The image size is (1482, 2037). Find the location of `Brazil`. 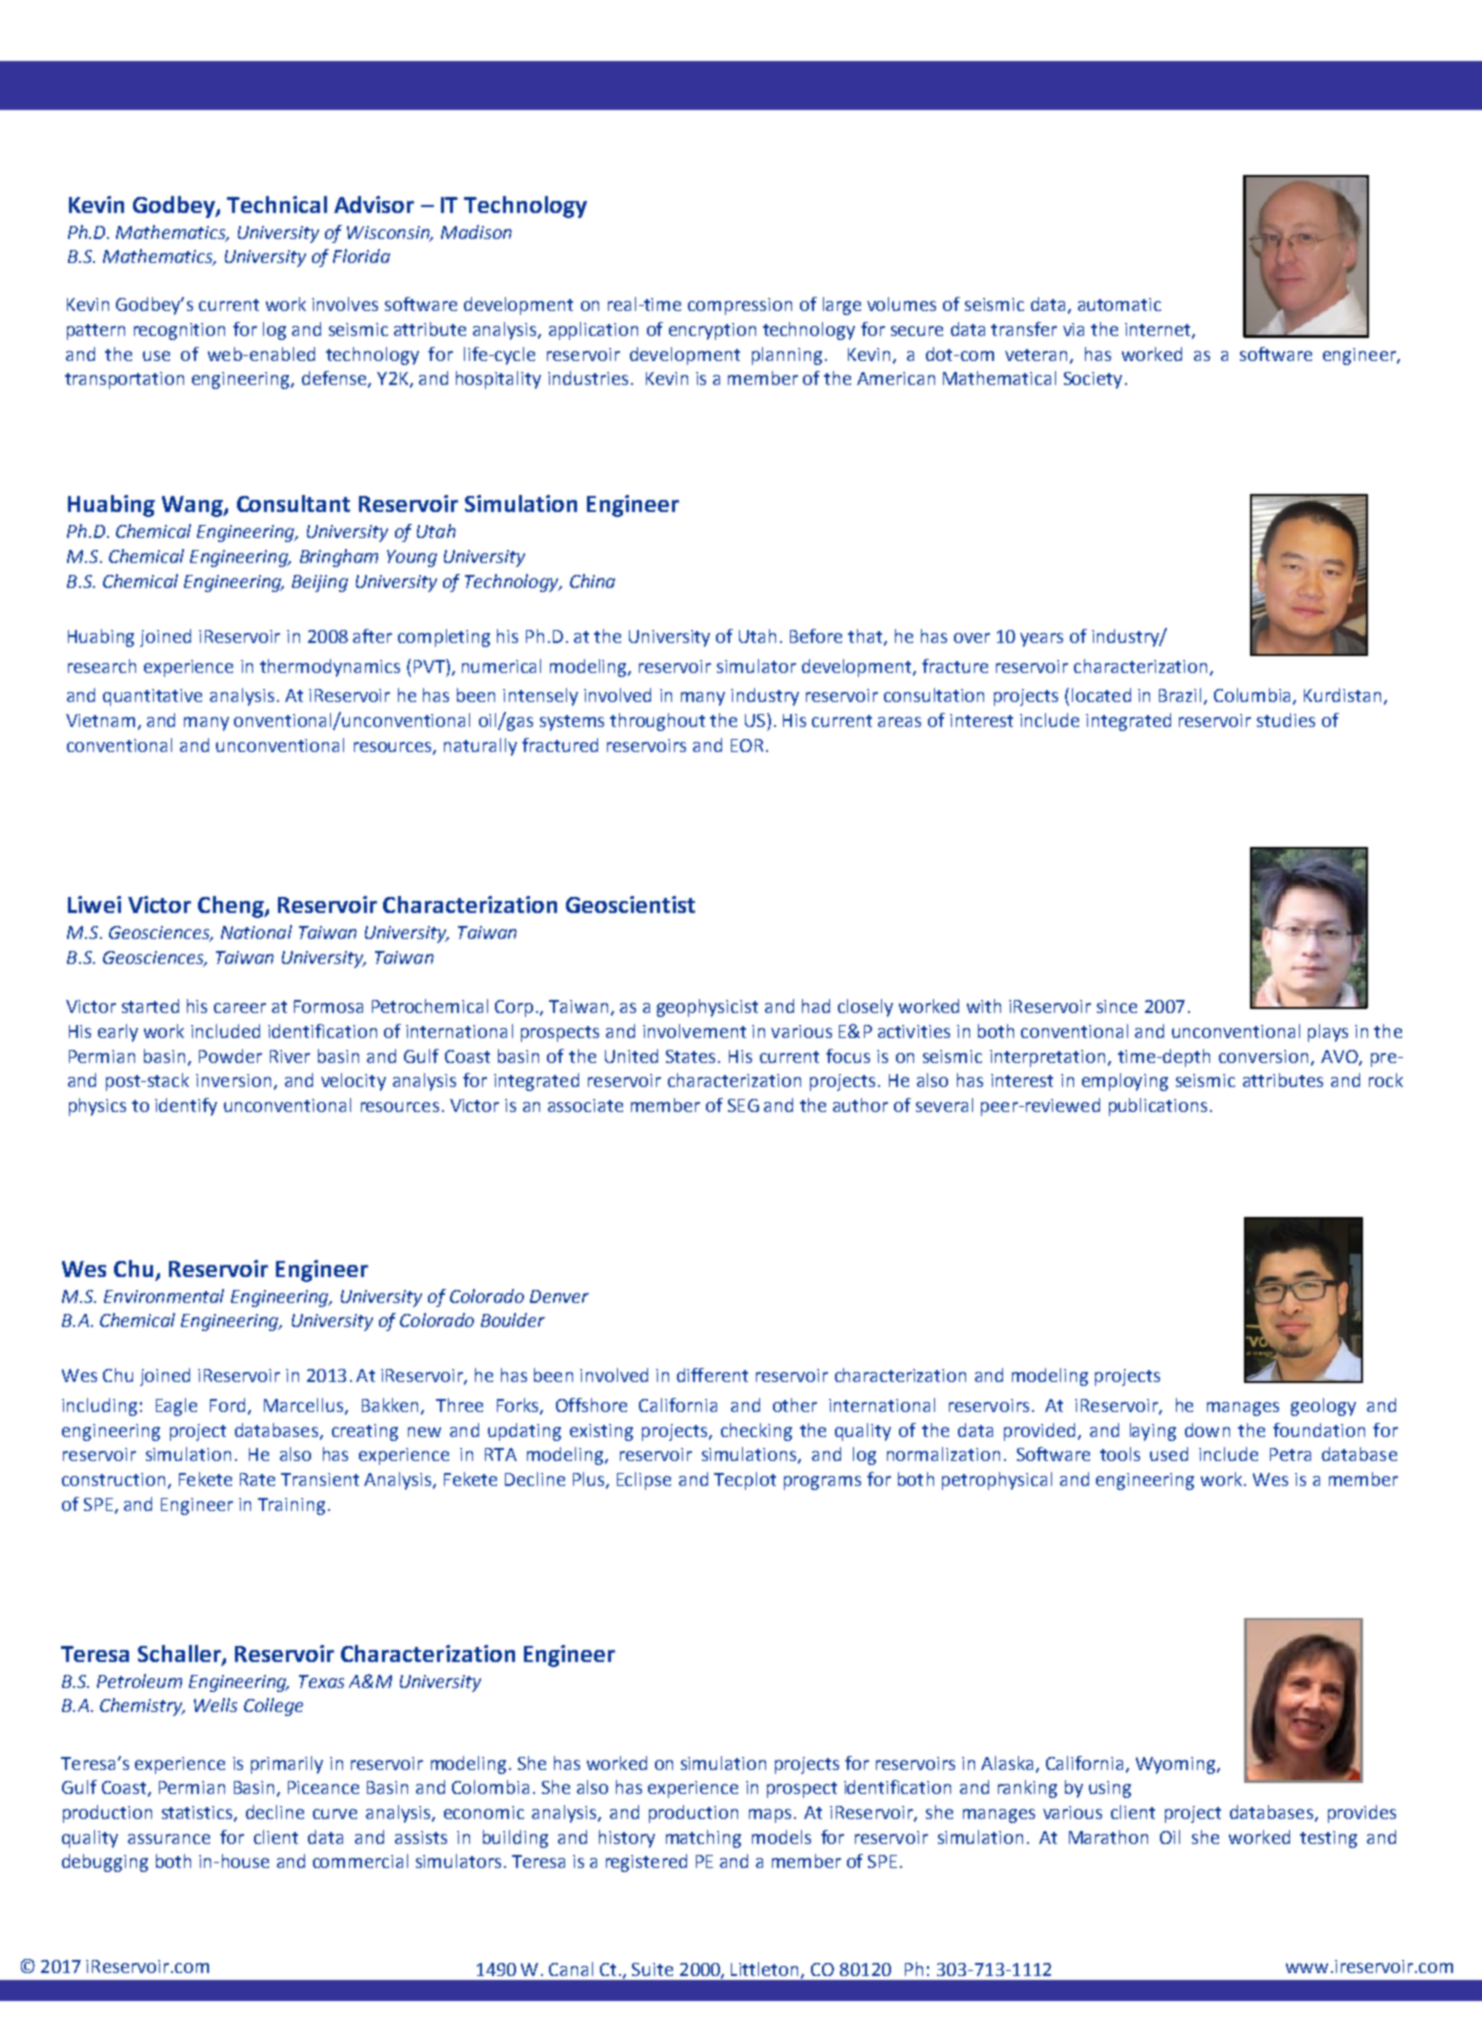

Brazil is located at coordinates (1180, 695).
